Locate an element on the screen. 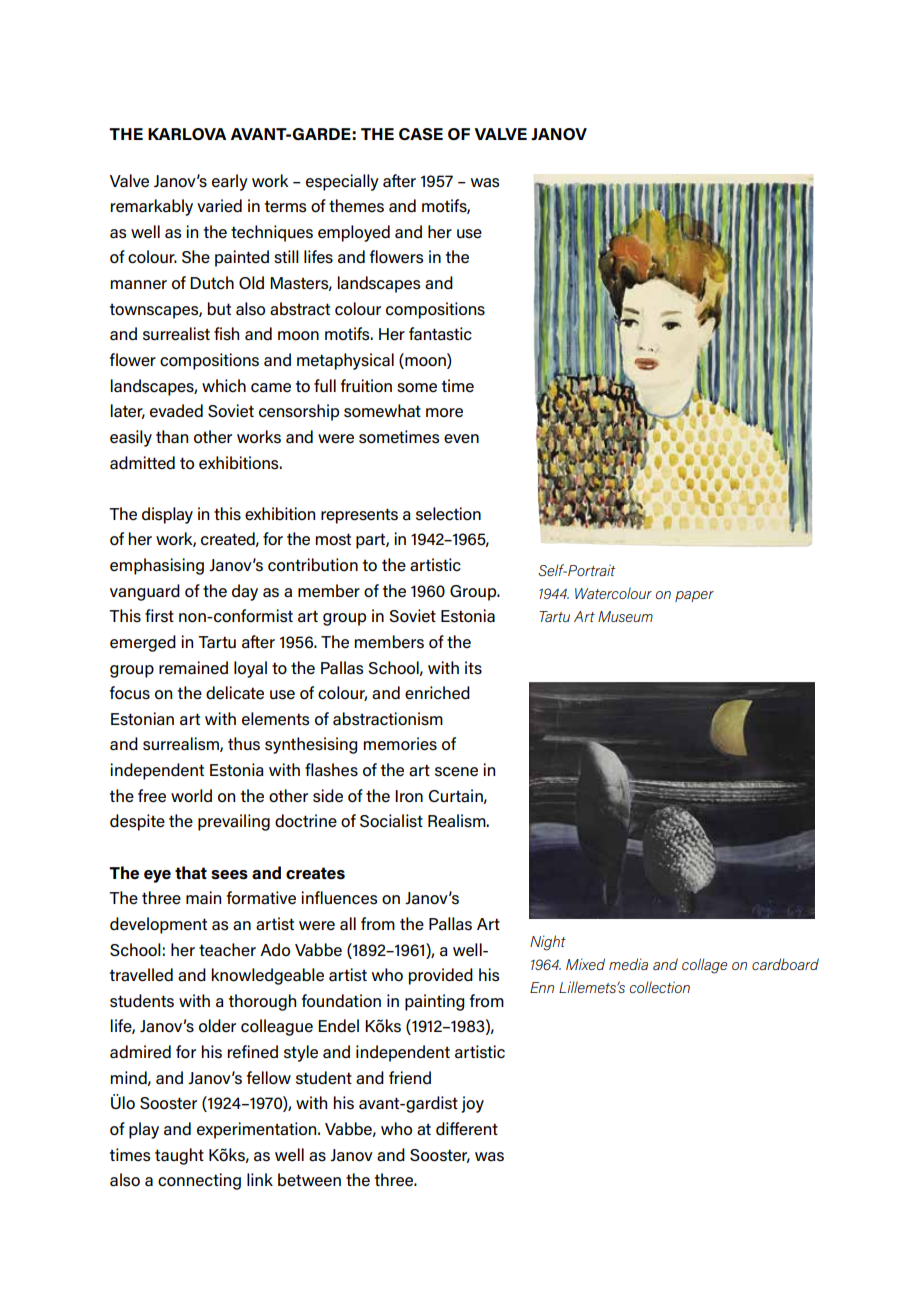 The image size is (924, 1308). early is located at coordinates (230, 182).
